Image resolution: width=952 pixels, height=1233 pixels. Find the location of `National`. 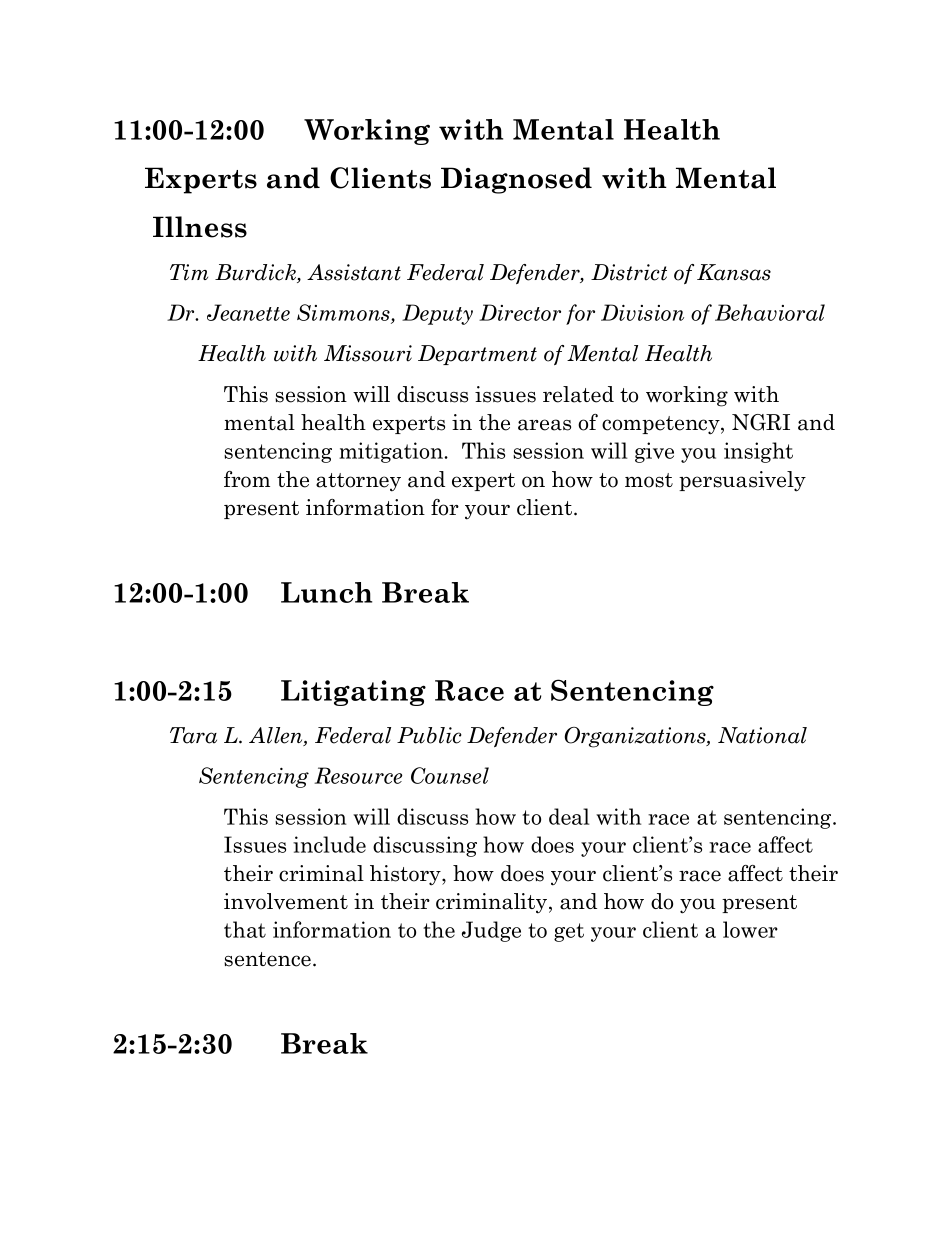

National is located at coordinates (762, 735).
